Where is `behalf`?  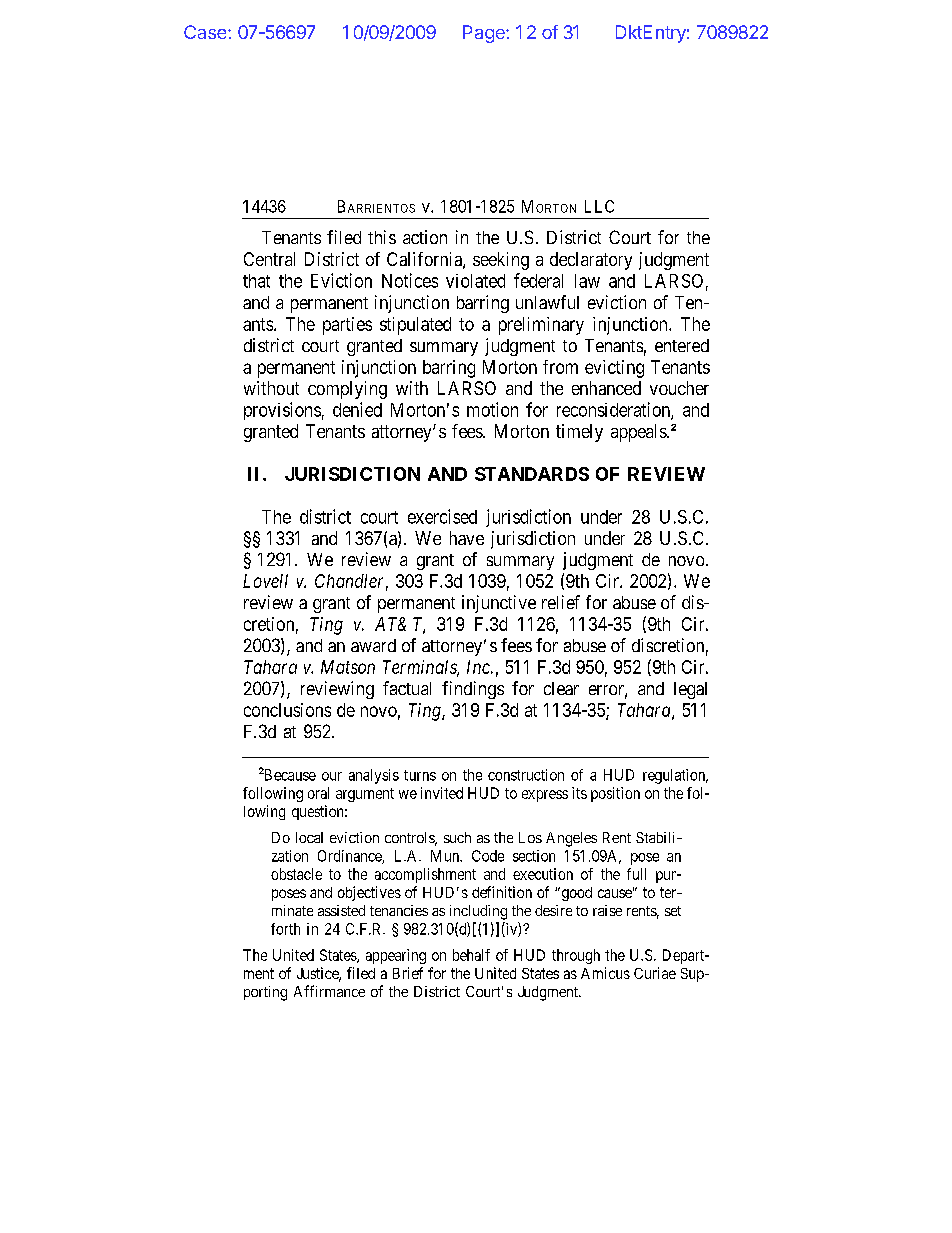 behalf is located at coordinates (471, 955).
